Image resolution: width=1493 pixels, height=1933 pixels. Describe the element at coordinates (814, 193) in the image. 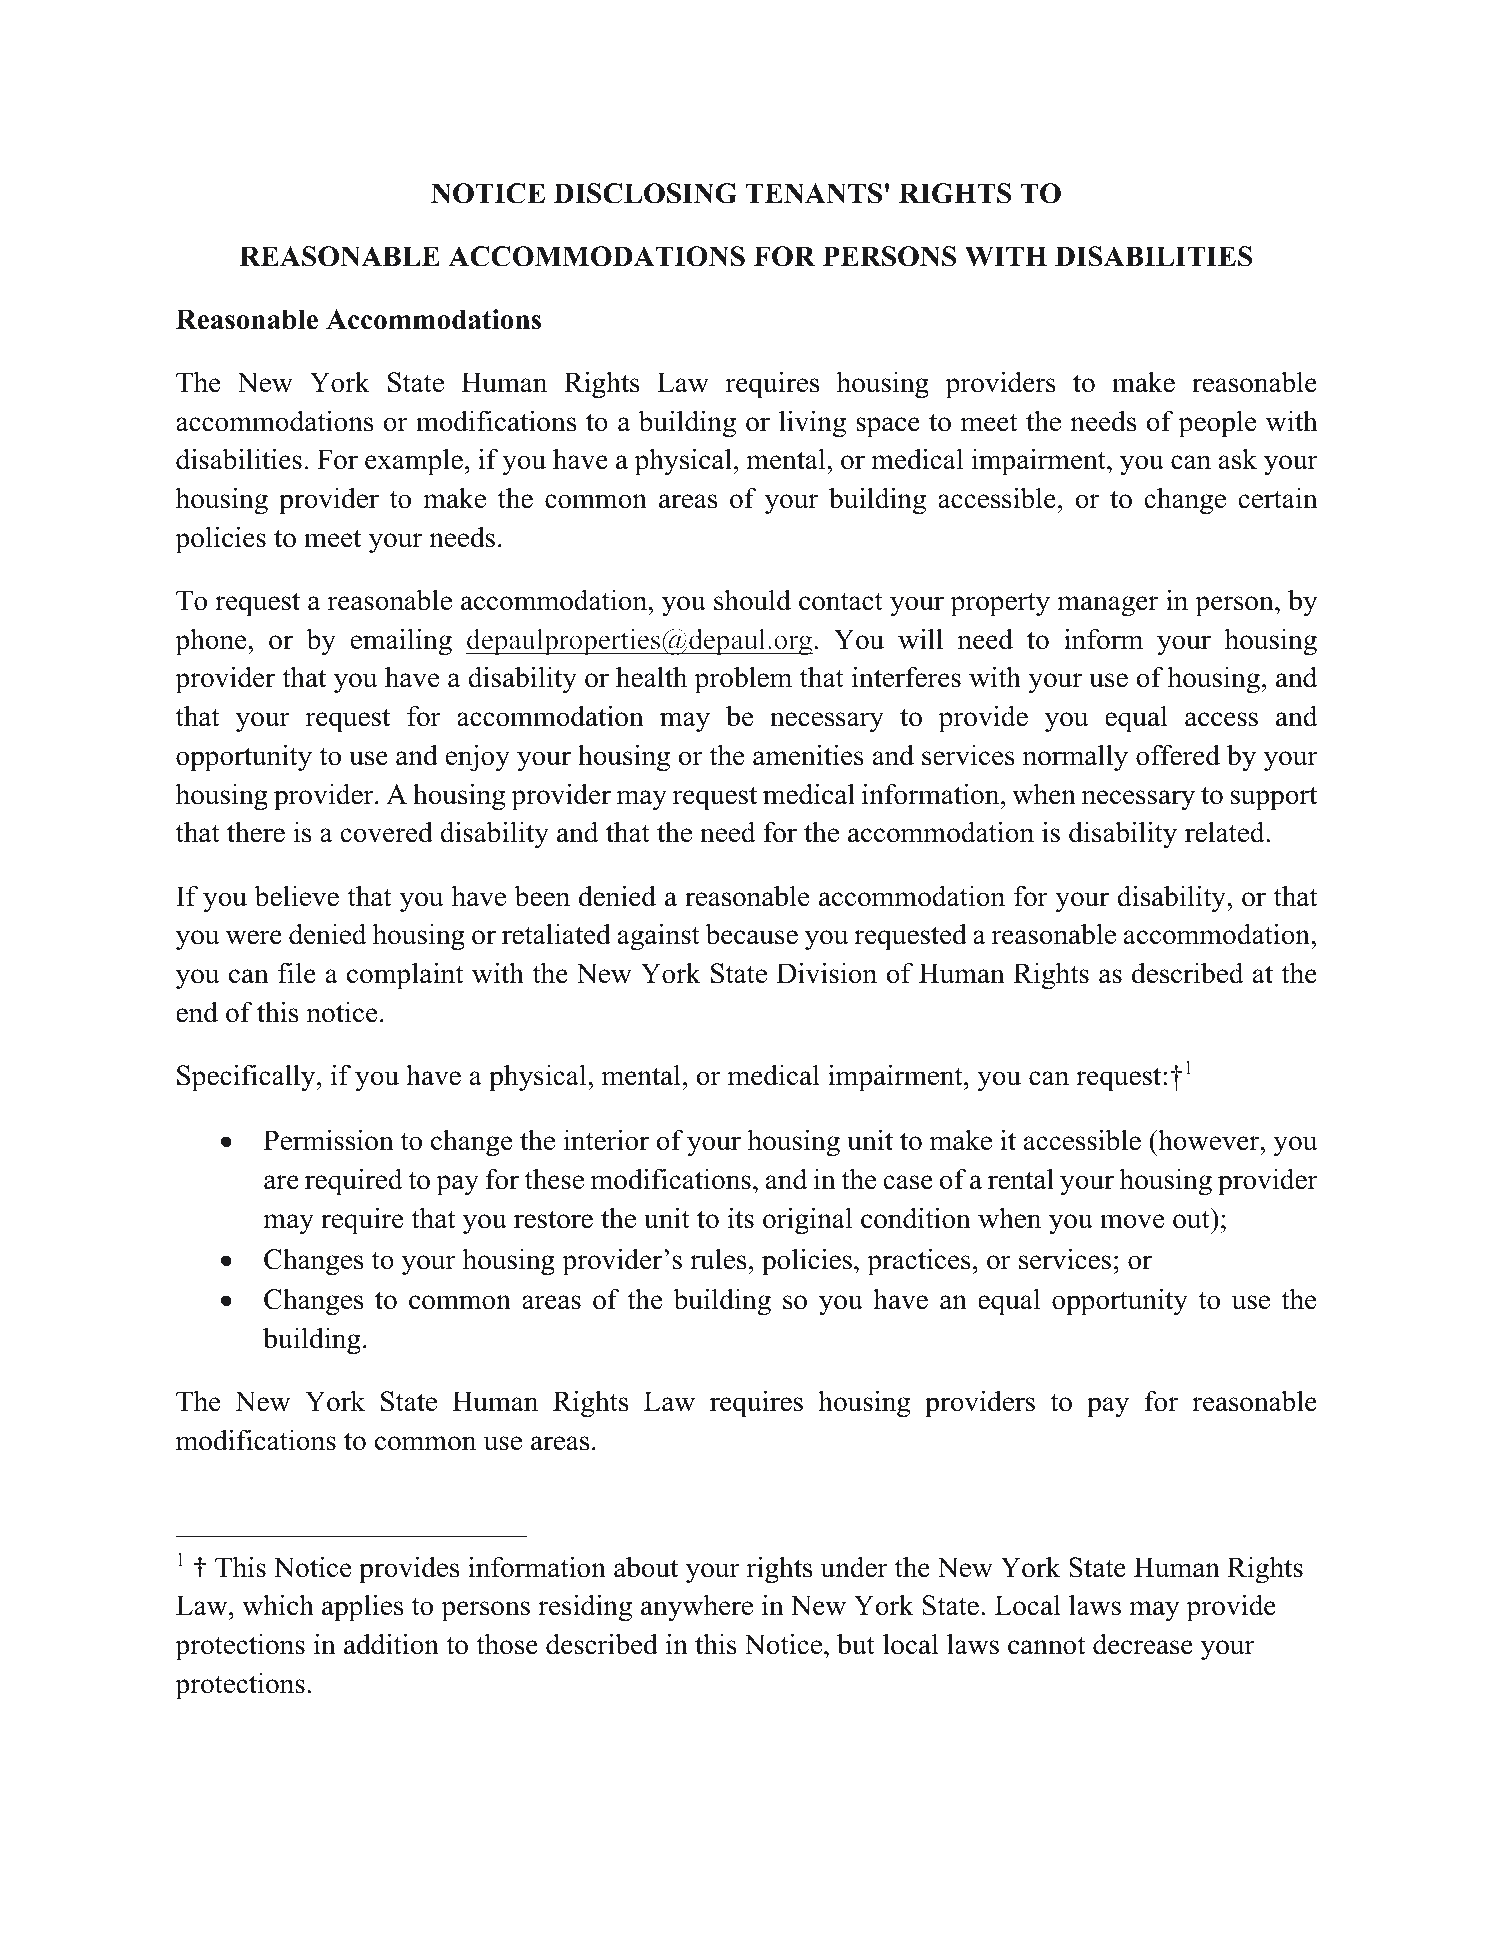

I see `TENANTS` at that location.
